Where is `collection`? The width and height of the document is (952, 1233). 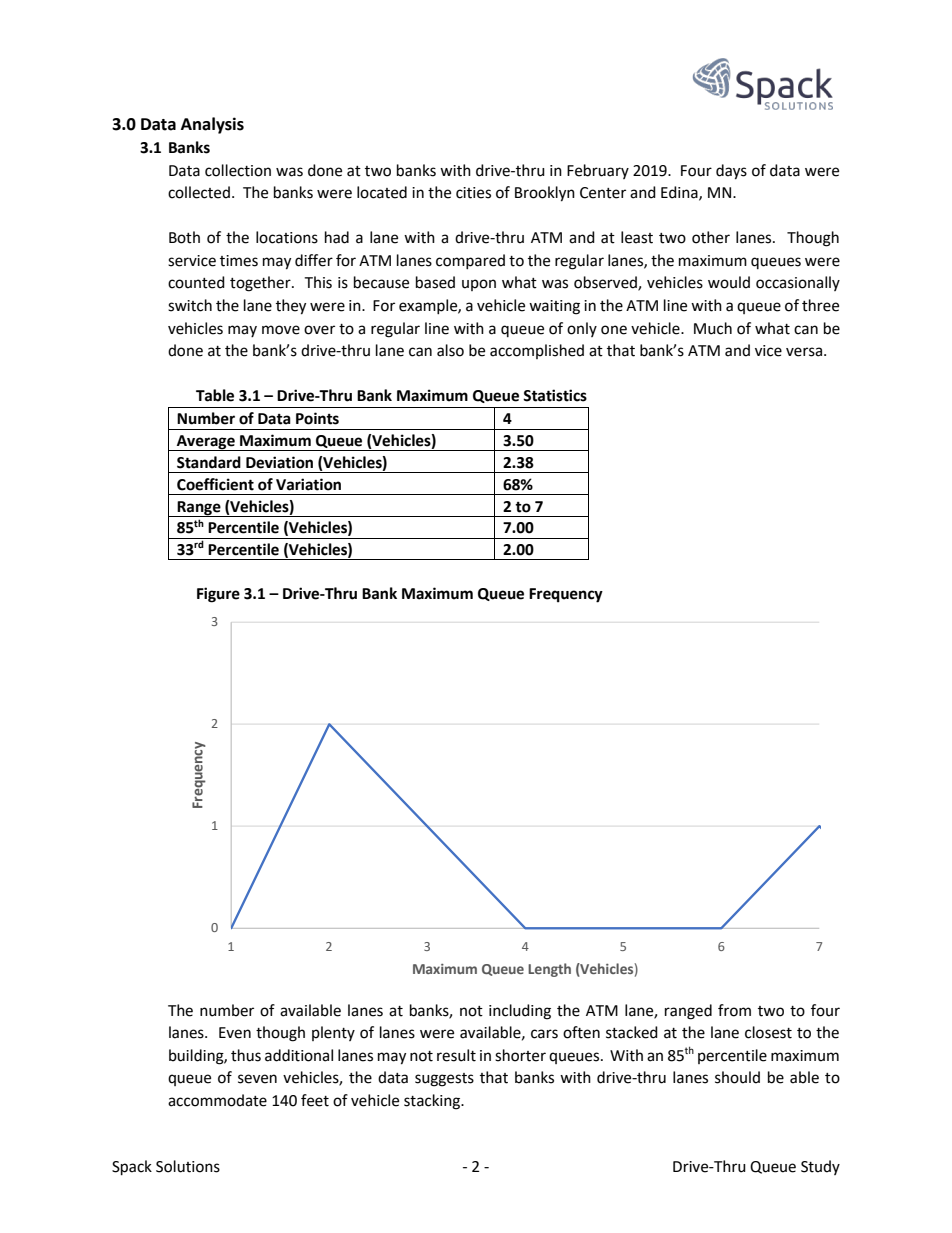 collection is located at coordinates (238, 170).
